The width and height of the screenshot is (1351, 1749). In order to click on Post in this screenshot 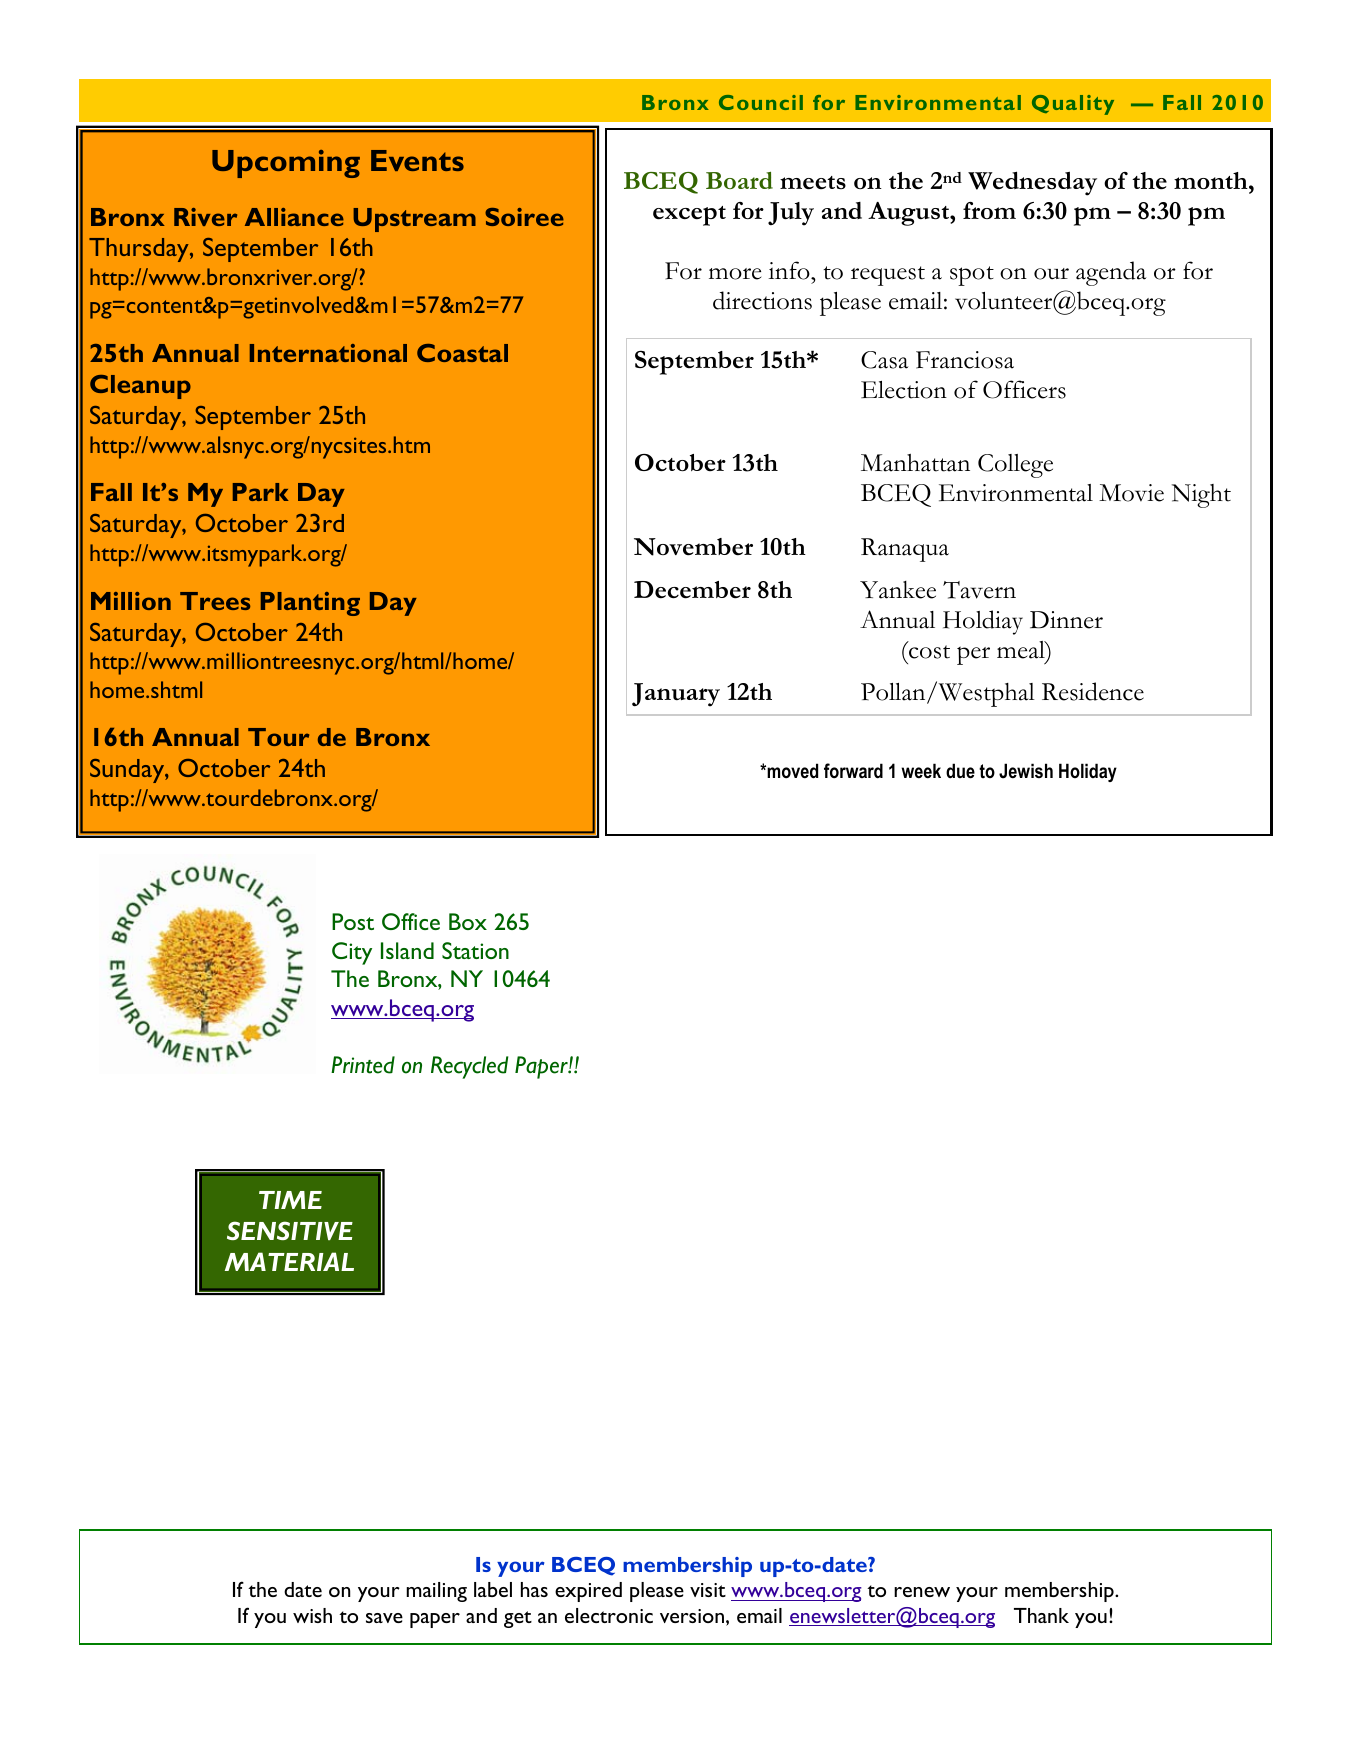, I will do `click(353, 921)`.
